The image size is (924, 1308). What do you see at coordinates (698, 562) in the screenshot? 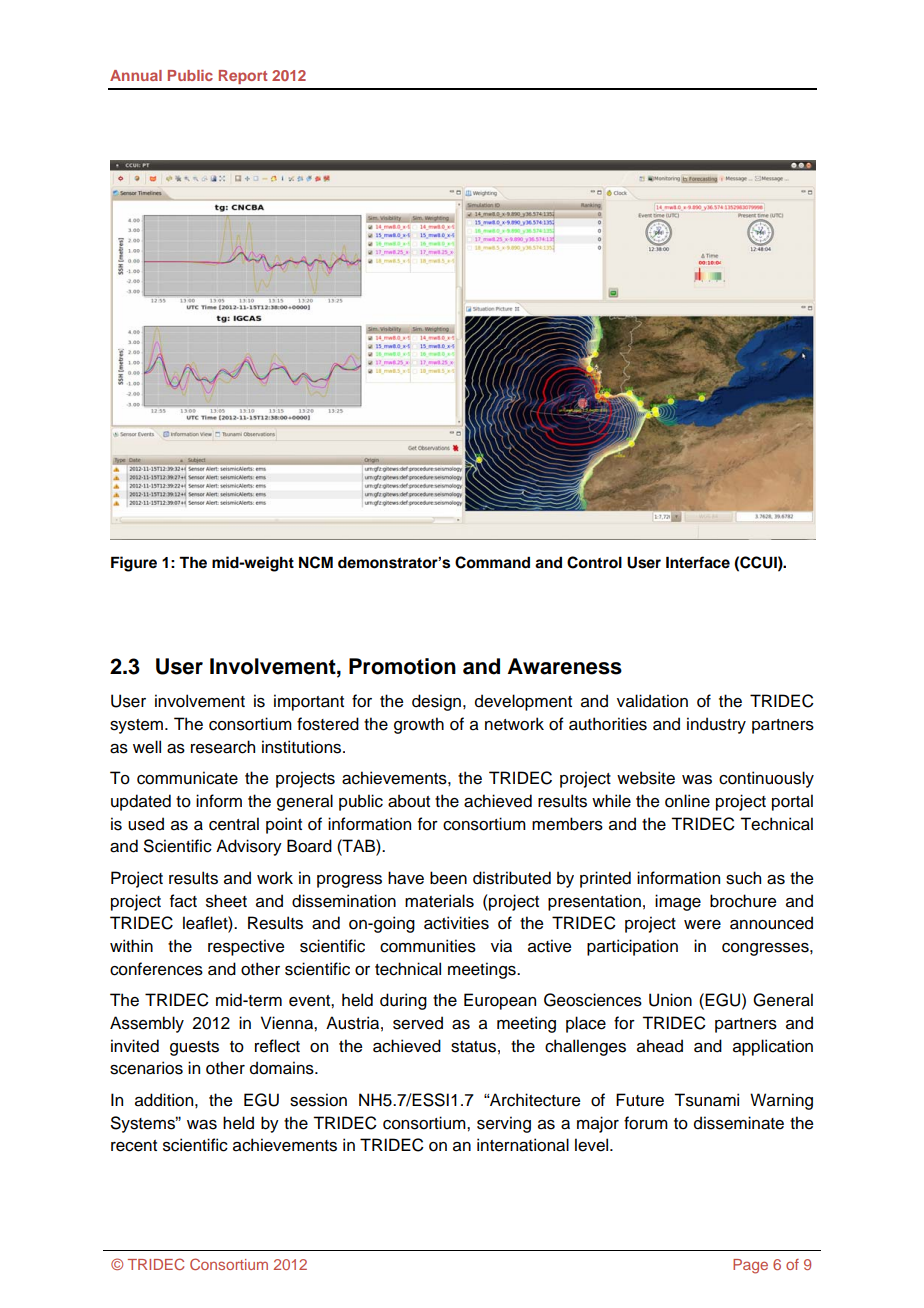
I see `Interface` at bounding box center [698, 562].
